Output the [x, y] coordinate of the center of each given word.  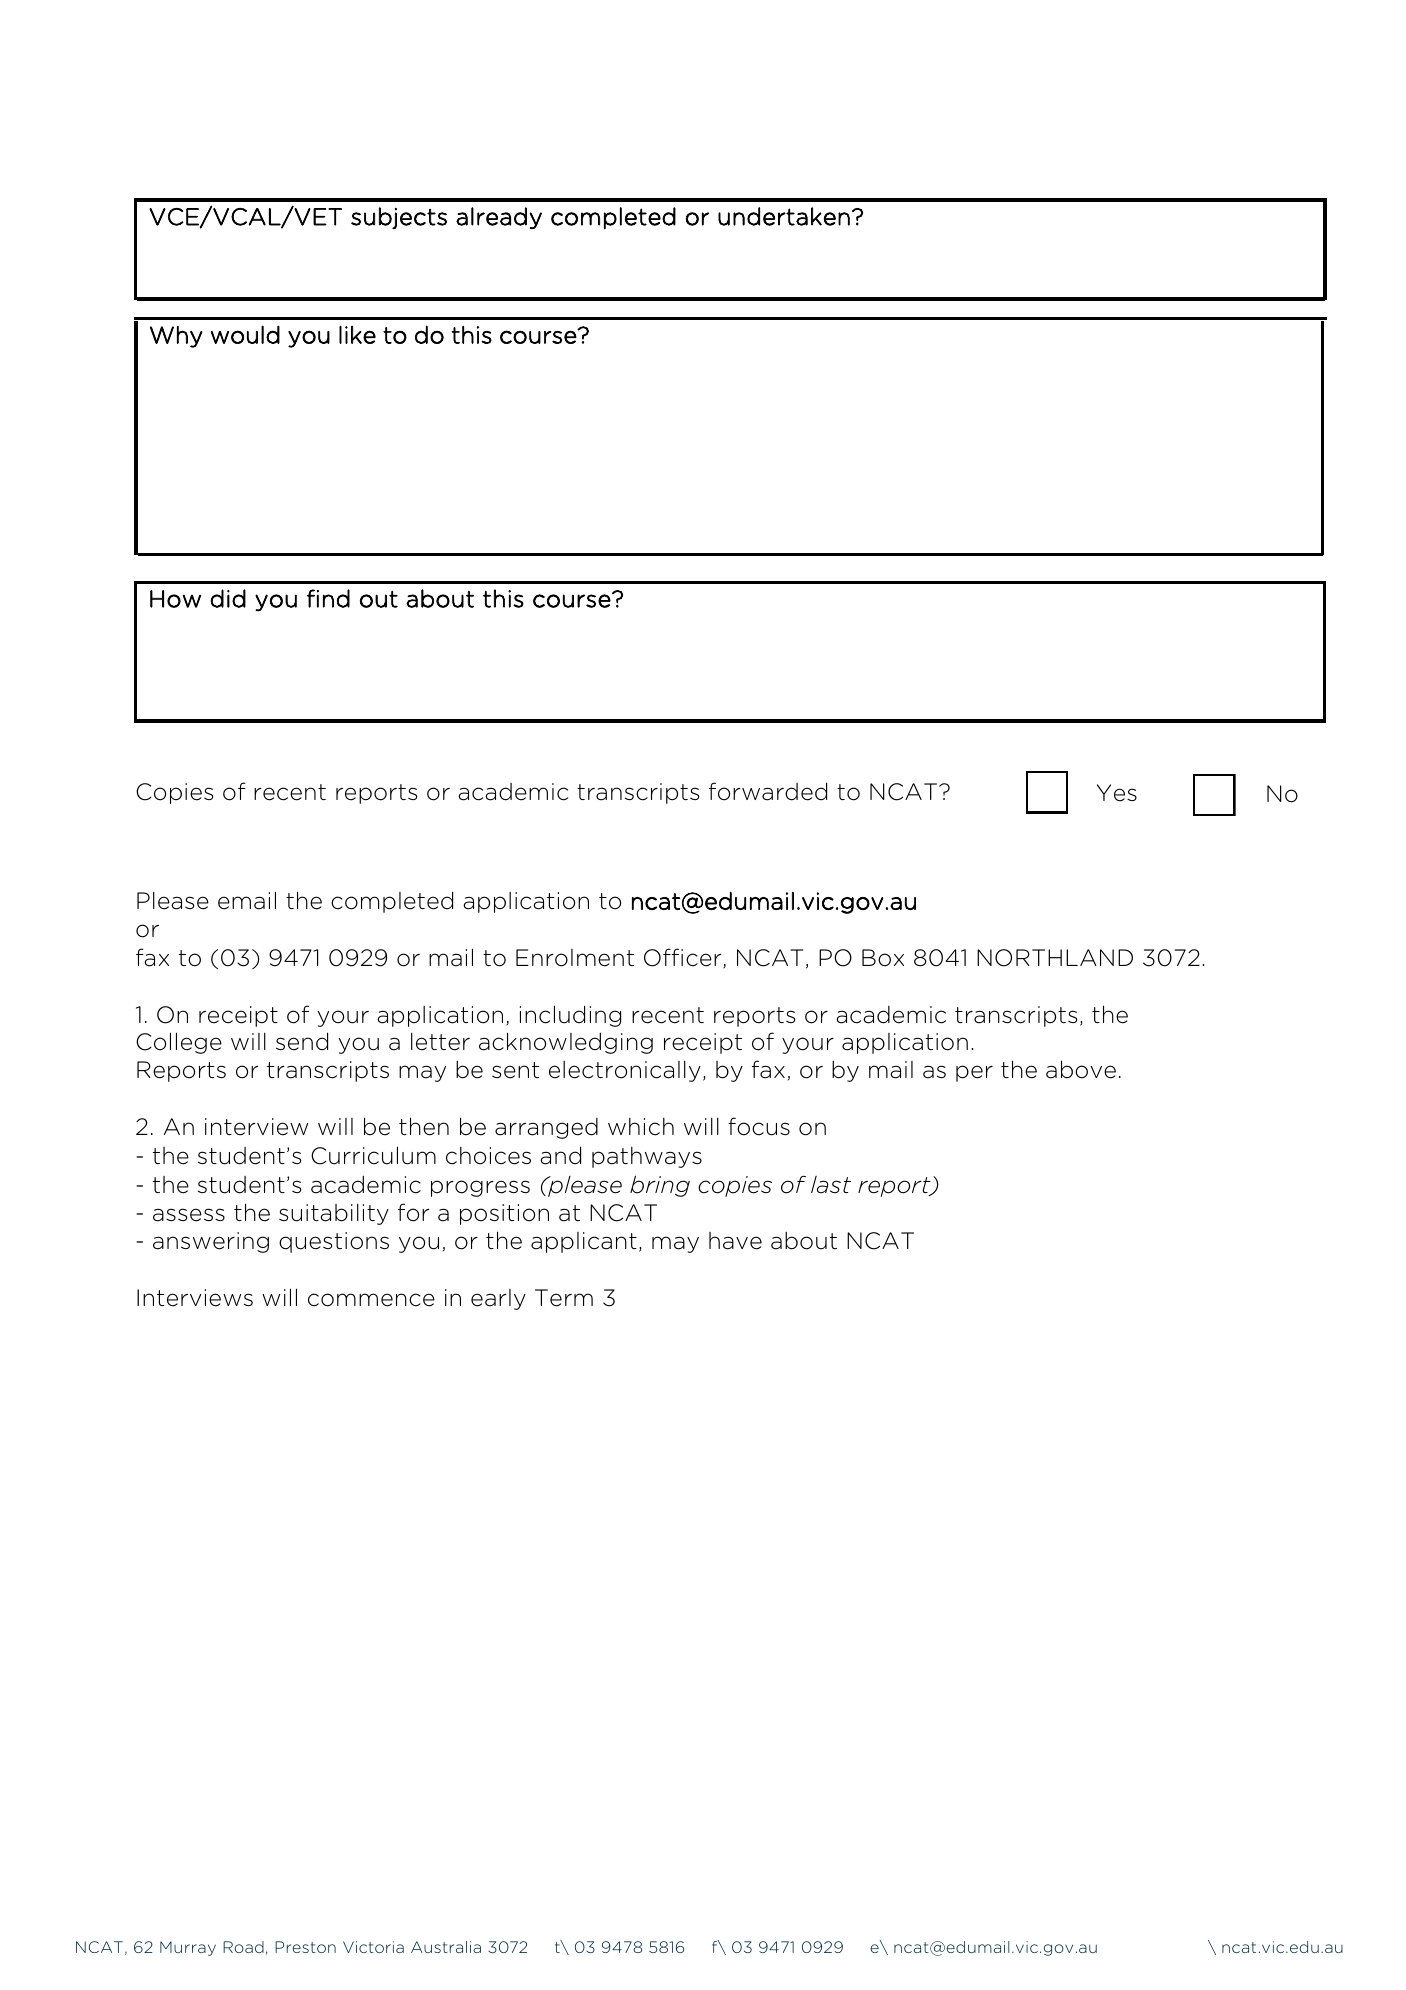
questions [334, 1242]
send [302, 1041]
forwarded [768, 791]
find [328, 598]
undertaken [784, 216]
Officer [684, 958]
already [499, 218]
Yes [1117, 793]
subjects [399, 218]
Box [883, 958]
